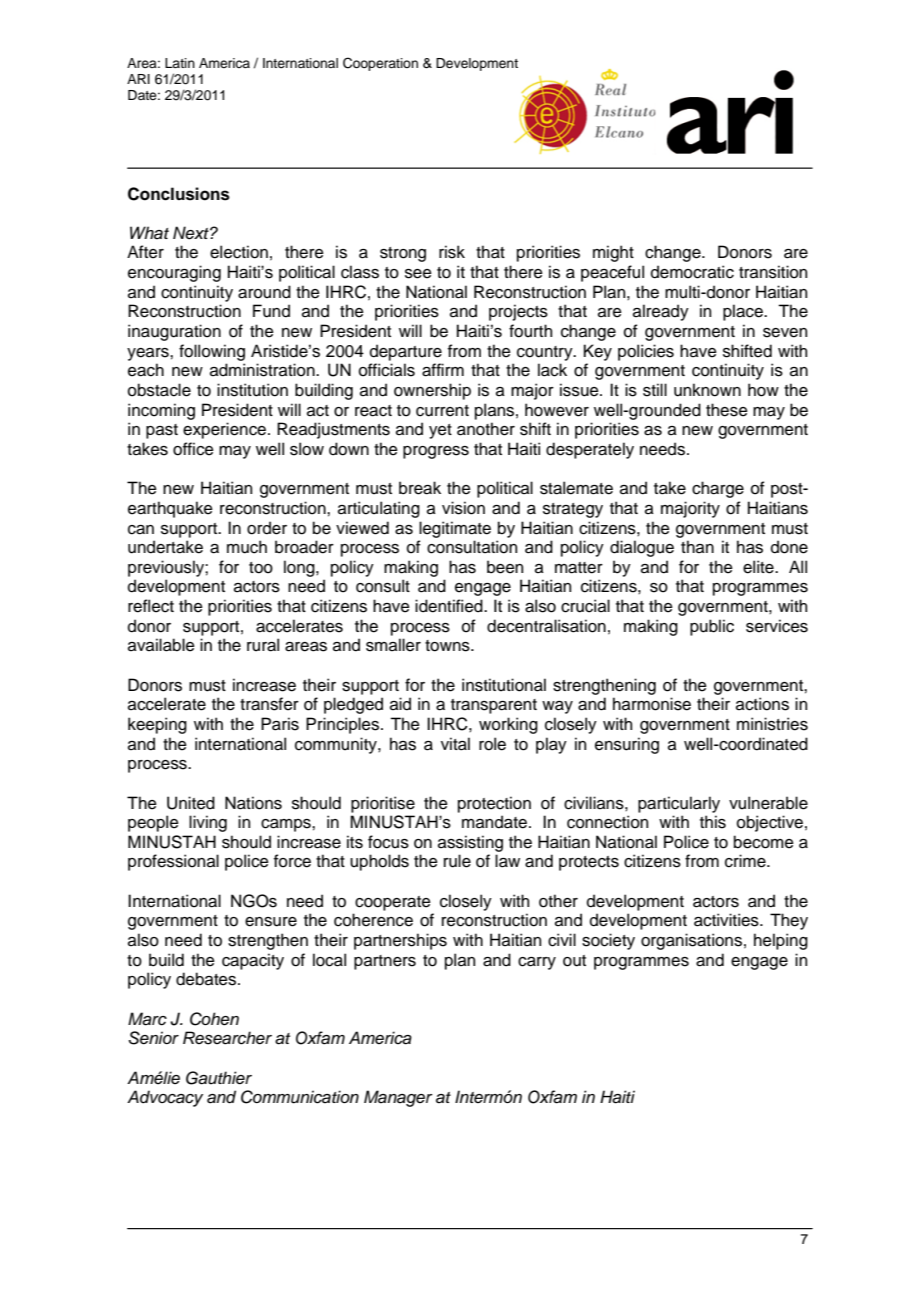 This screenshot has width=924, height=1308. Describe the element at coordinates (697, 547) in the screenshot. I see `than` at that location.
